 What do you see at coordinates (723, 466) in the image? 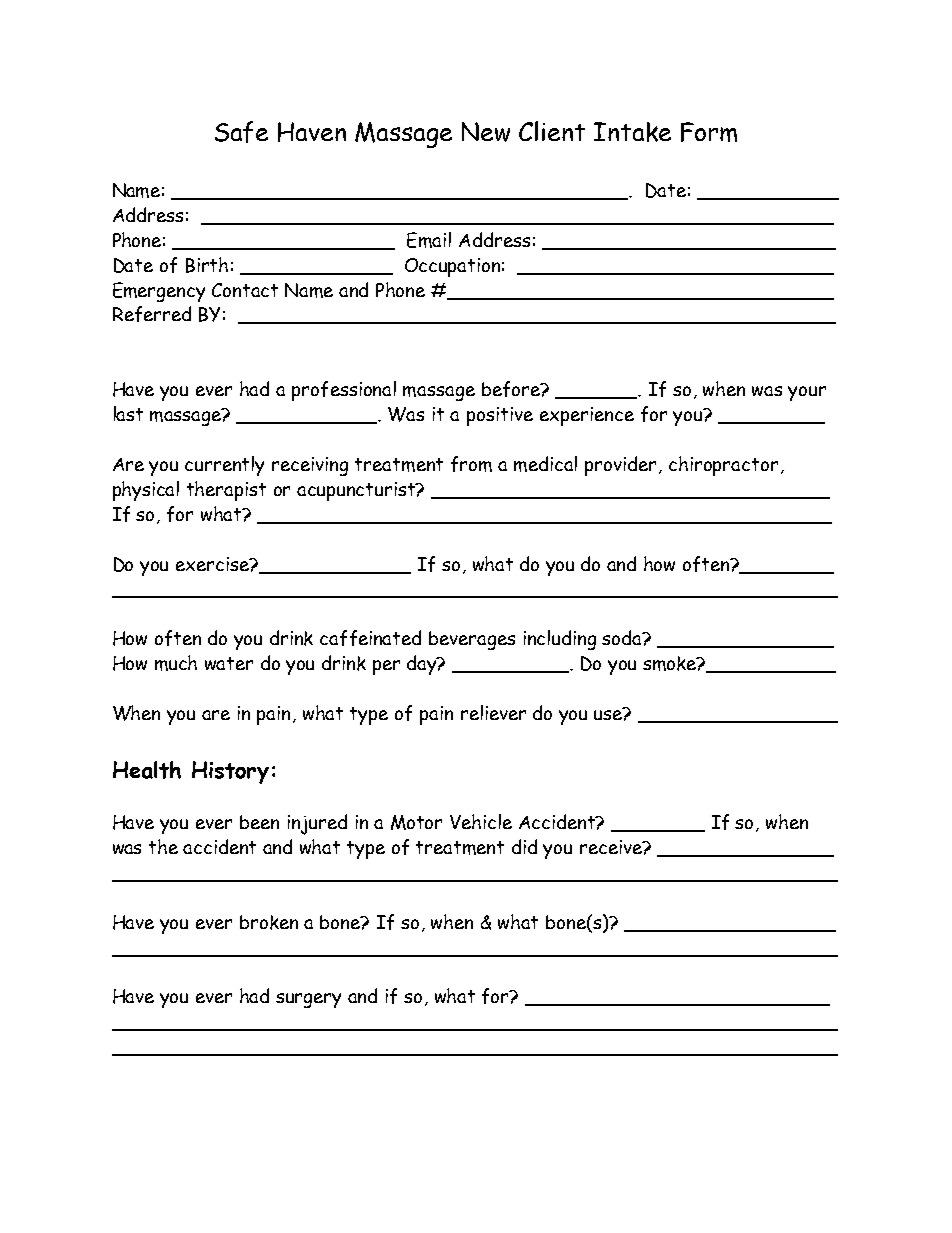
I see `chiropractor` at bounding box center [723, 466].
